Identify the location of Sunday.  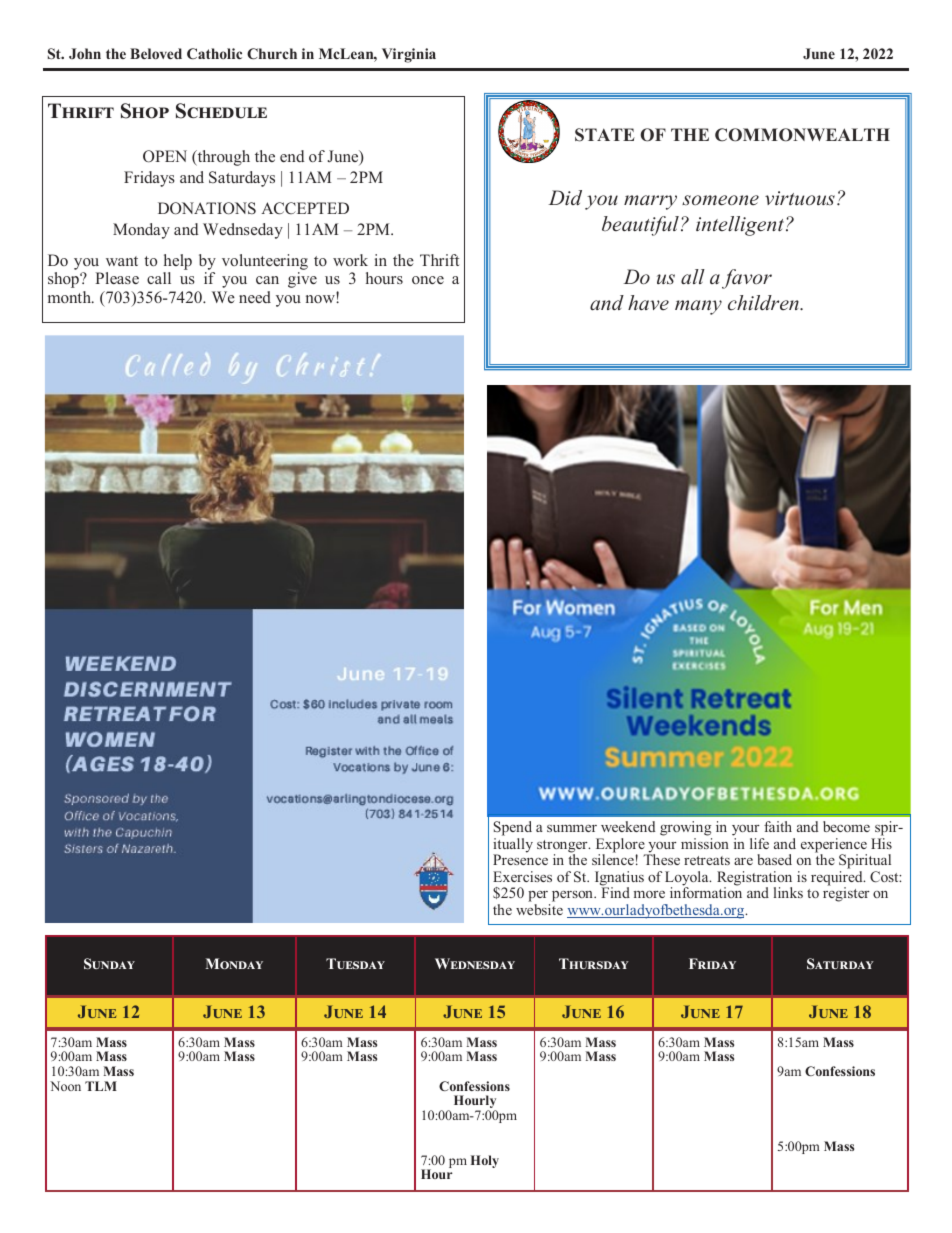
(109, 963).
